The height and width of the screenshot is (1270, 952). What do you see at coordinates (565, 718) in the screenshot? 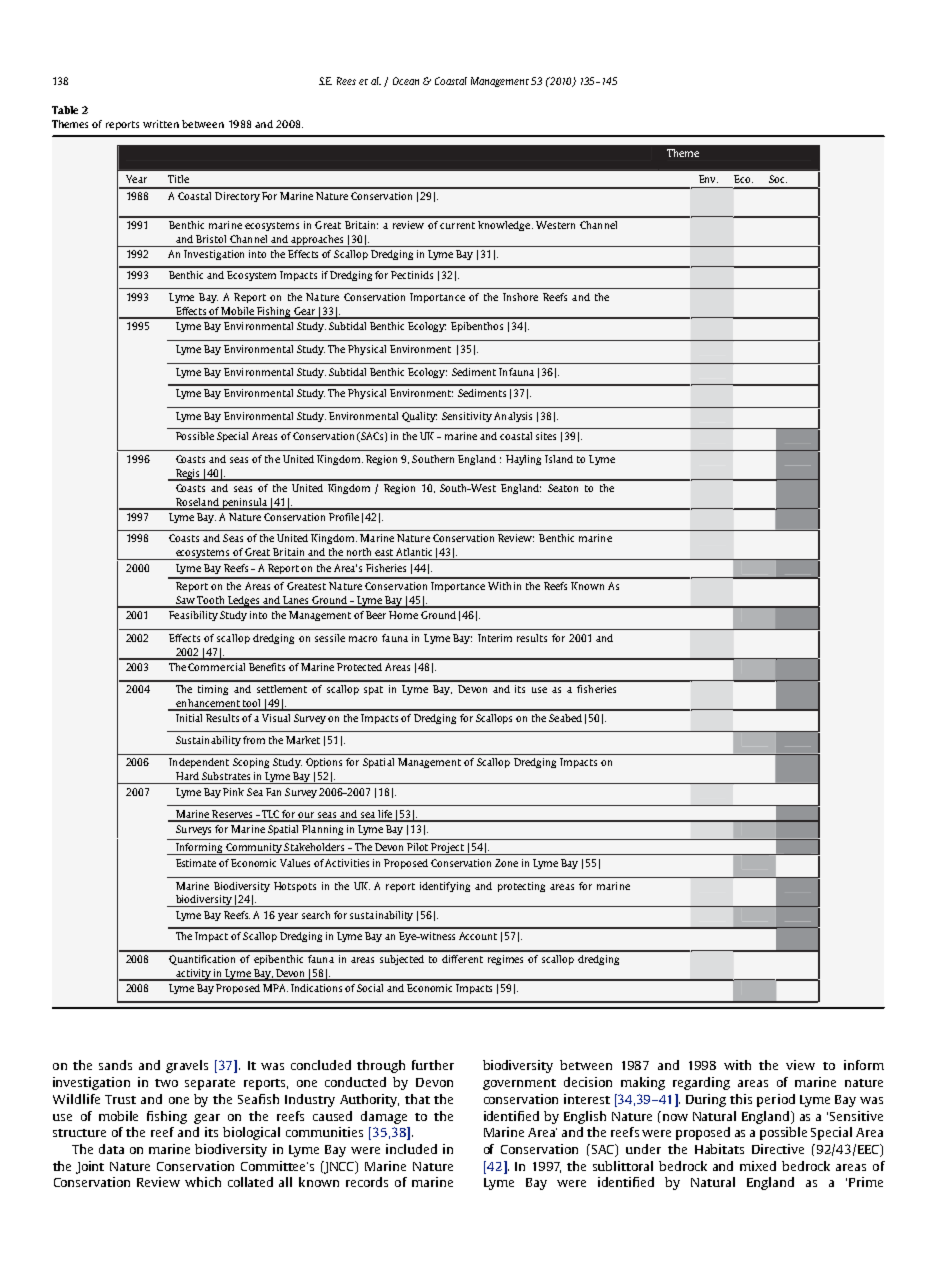
I see `Seabed` at bounding box center [565, 718].
